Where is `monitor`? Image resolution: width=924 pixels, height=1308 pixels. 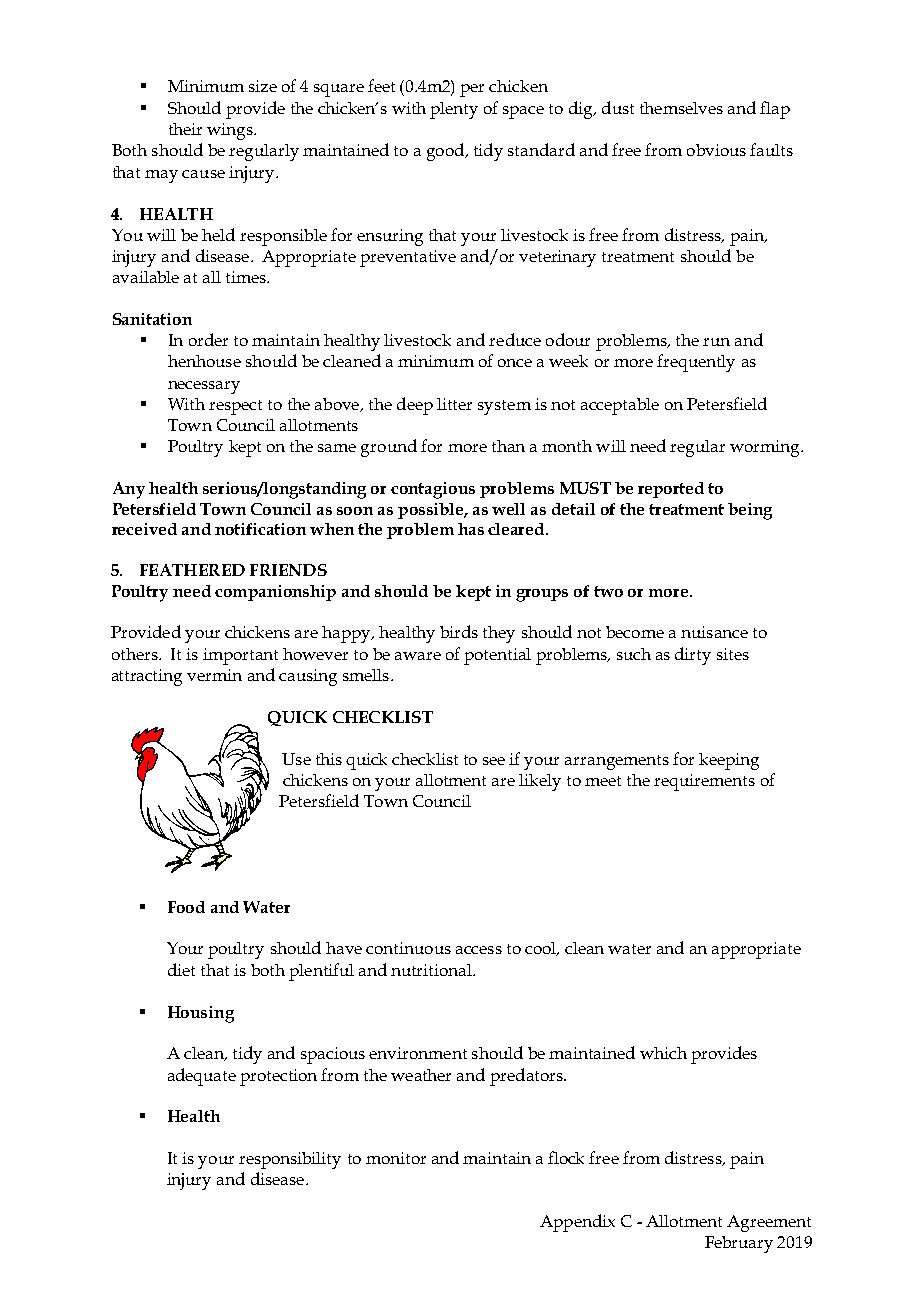
monitor is located at coordinates (396, 1158).
